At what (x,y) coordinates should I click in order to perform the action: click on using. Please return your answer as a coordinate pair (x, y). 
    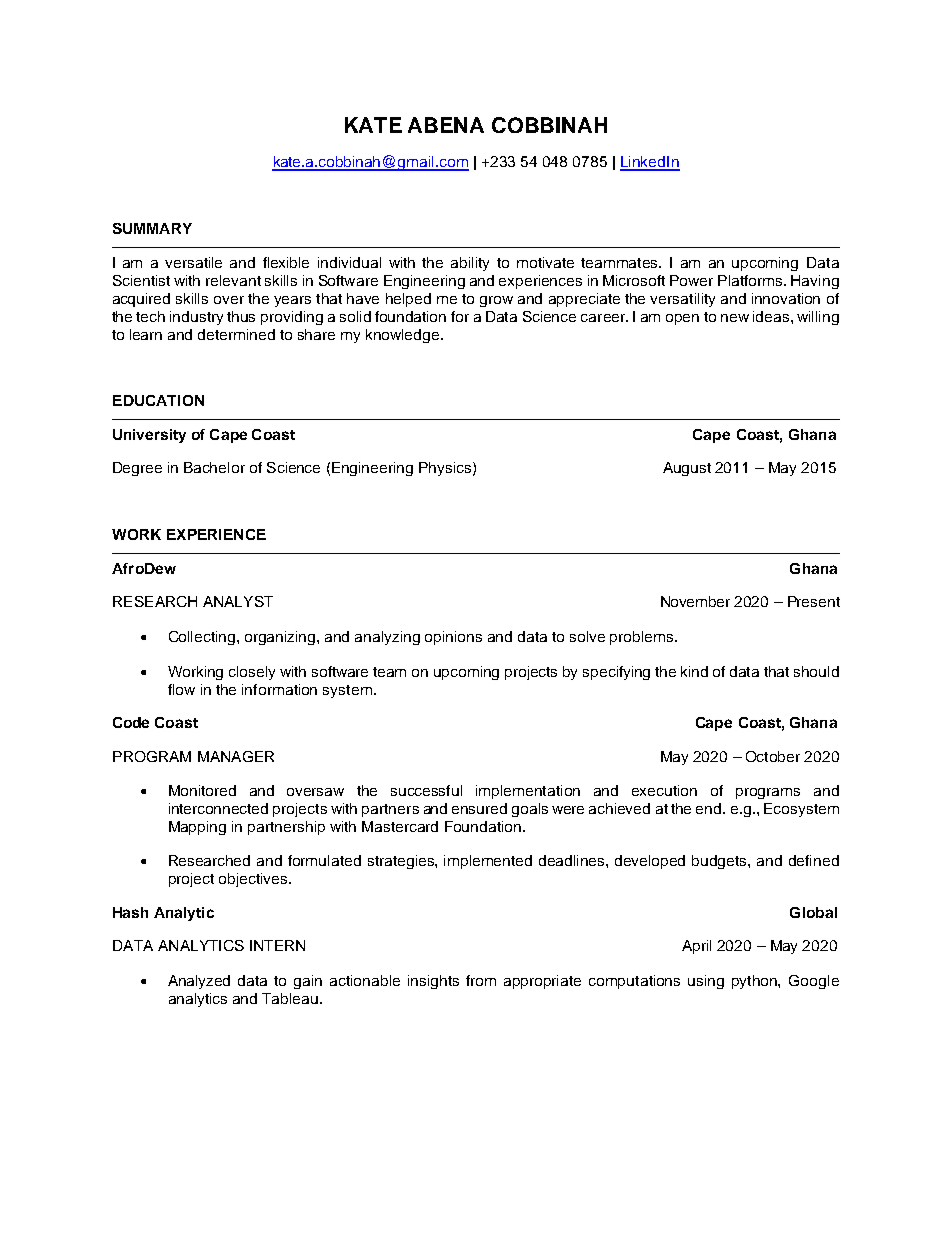
    Looking at the image, I should click on (706, 982).
